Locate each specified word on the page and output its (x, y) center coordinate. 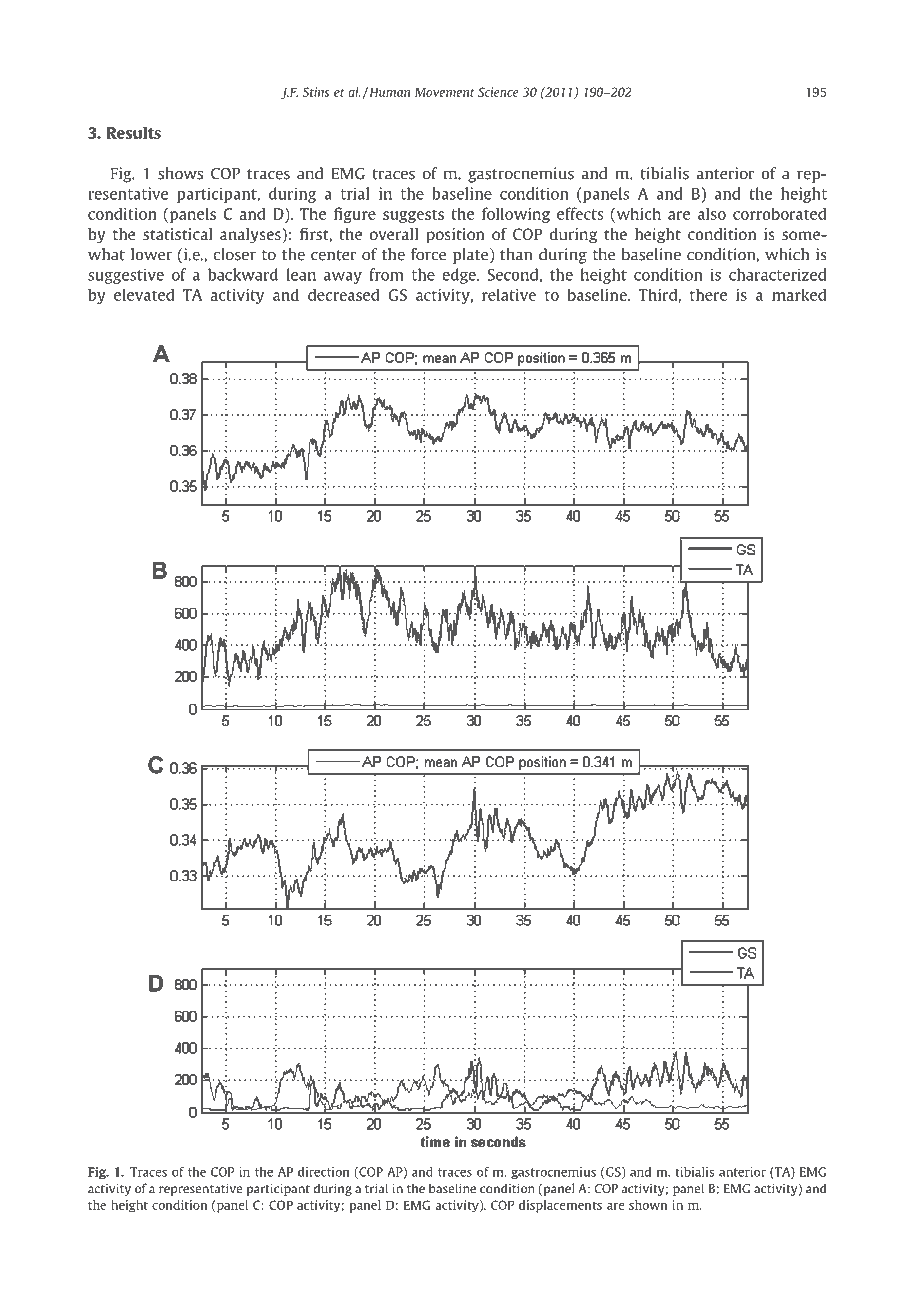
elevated (144, 294)
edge (460, 276)
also (712, 213)
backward (243, 274)
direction (324, 1172)
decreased (344, 294)
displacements (560, 1206)
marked (799, 294)
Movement (445, 92)
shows (180, 173)
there (708, 295)
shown (648, 1205)
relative (509, 294)
